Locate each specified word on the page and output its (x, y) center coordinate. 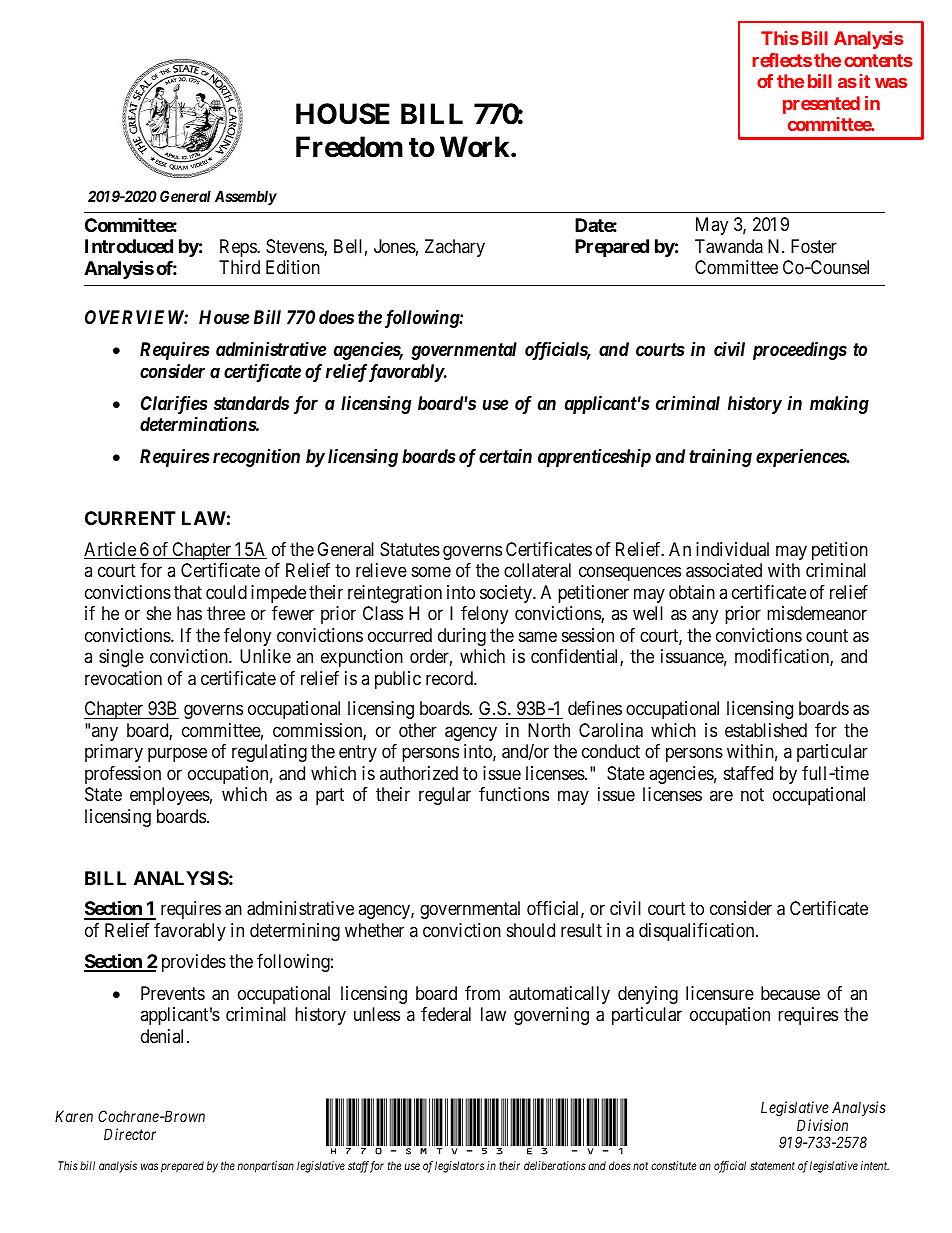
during (462, 637)
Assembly (246, 197)
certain (505, 456)
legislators (459, 1167)
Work (475, 147)
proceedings (800, 350)
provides (194, 963)
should (531, 930)
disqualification (698, 932)
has (189, 613)
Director (130, 1134)
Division (822, 1125)
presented (821, 105)
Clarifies (174, 406)
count (827, 635)
